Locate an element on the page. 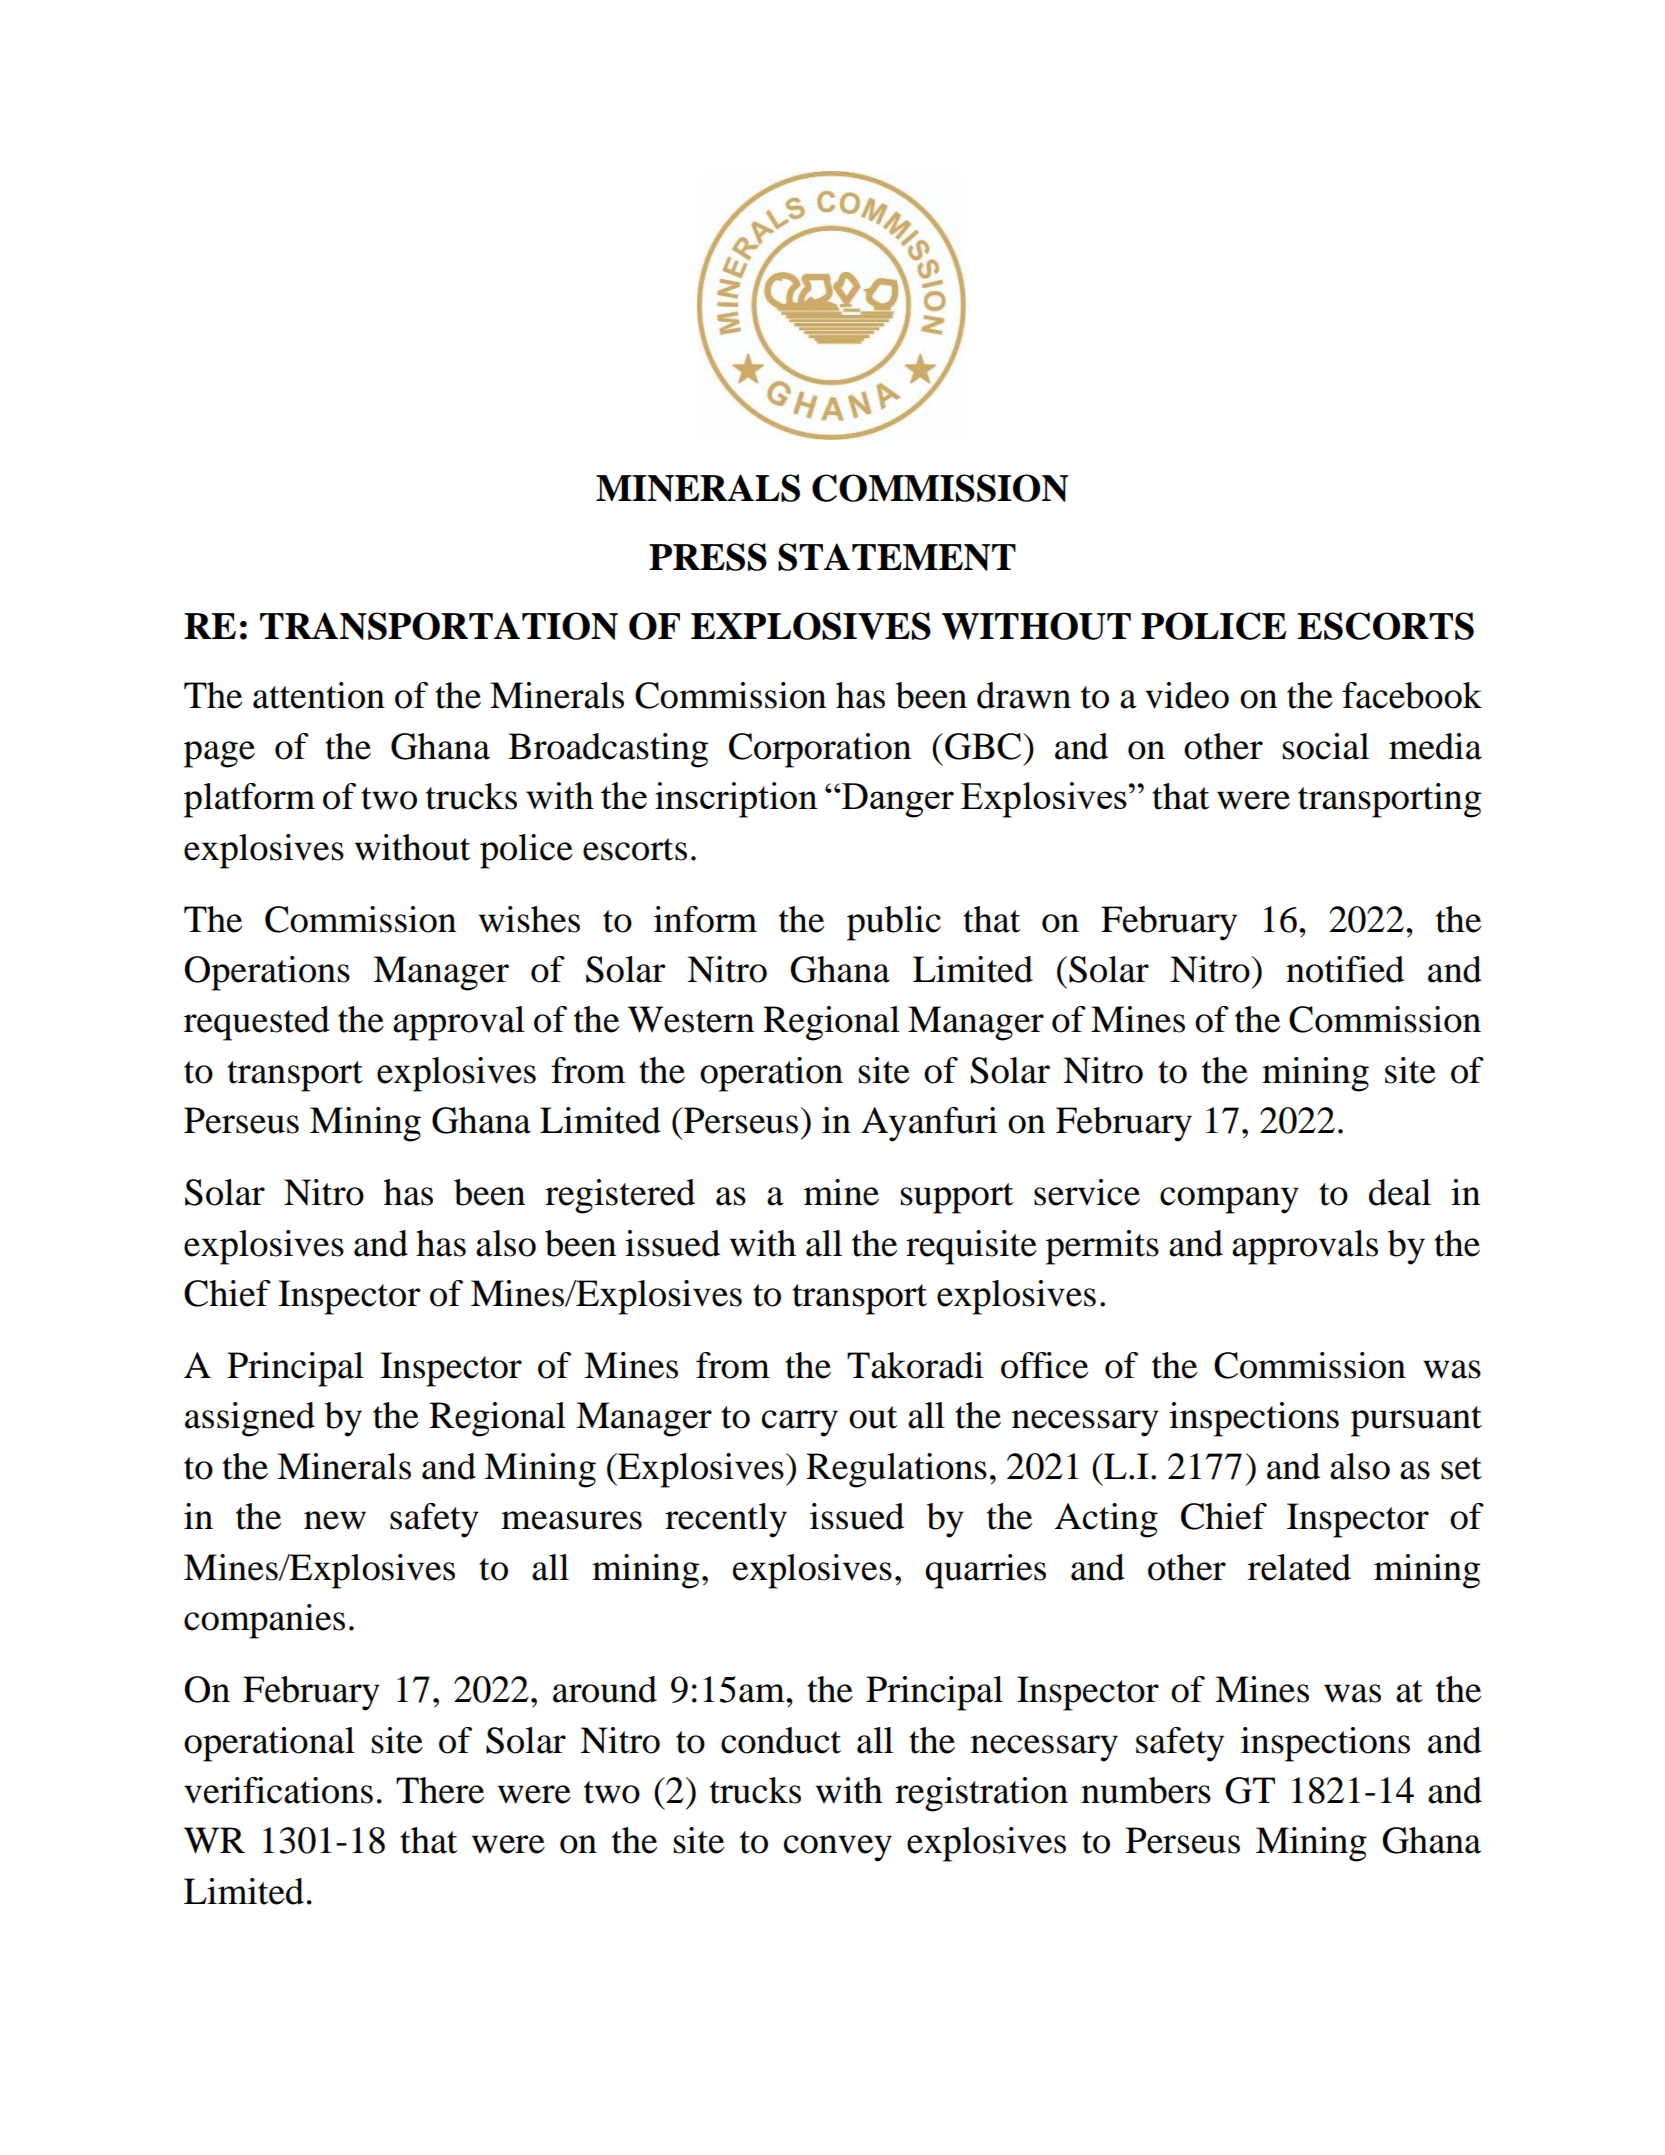 The height and width of the document is (2155, 1665). registered is located at coordinates (620, 1196).
